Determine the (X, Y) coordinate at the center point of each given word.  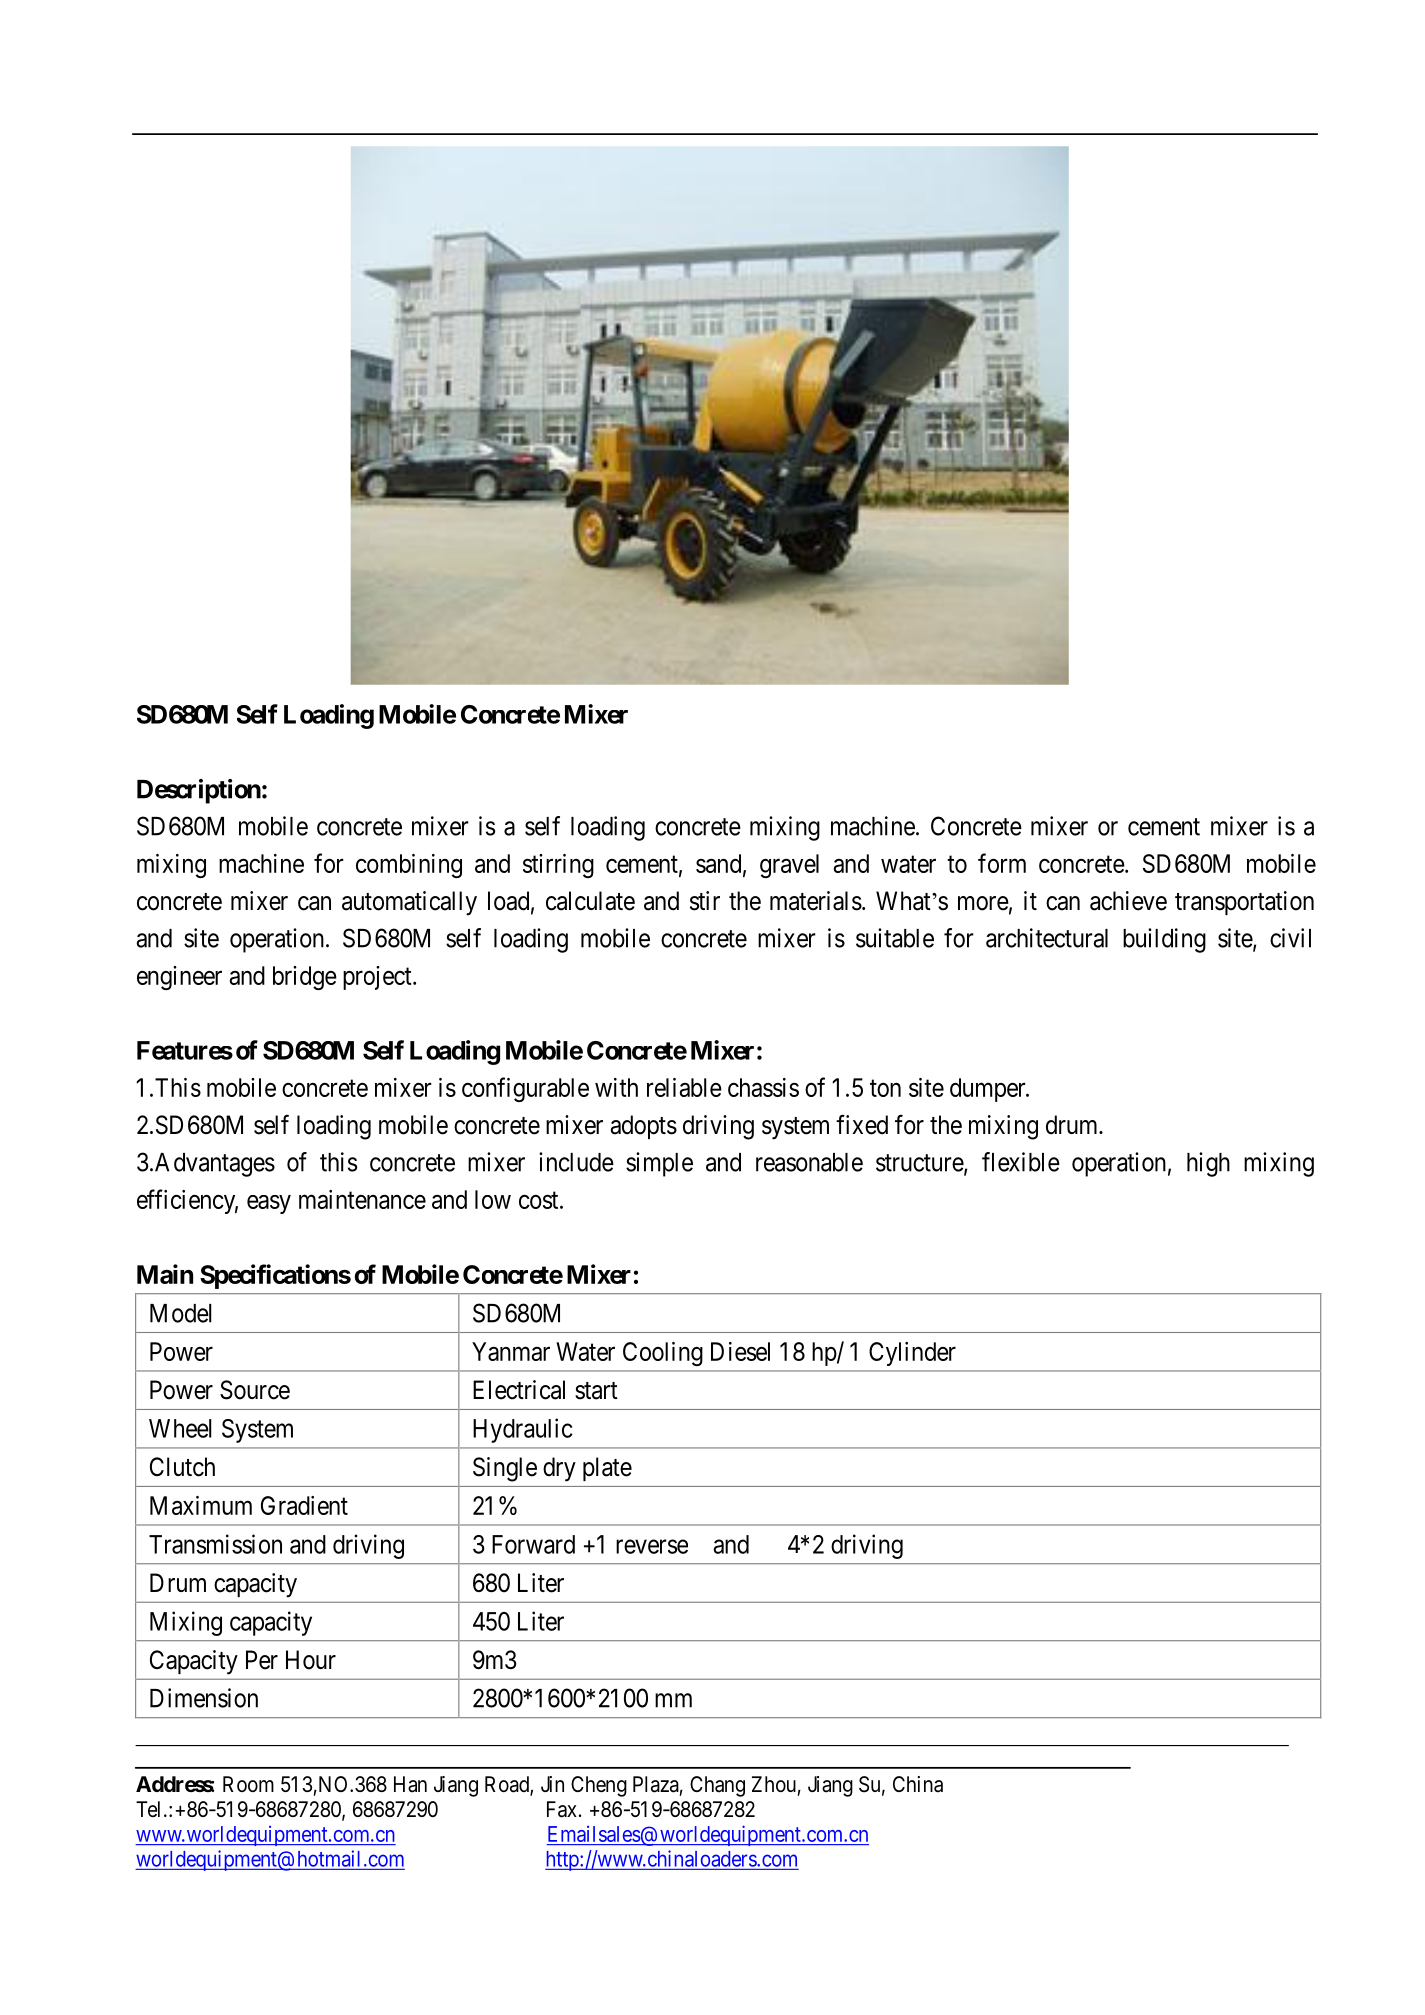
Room (248, 1784)
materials (816, 901)
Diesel (740, 1351)
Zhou (774, 1784)
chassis (763, 1087)
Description (199, 791)
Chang (717, 1786)
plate (607, 1469)
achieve (1128, 901)
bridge (305, 978)
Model (181, 1313)
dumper (989, 1090)
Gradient (304, 1505)
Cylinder (912, 1354)
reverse (652, 1546)
